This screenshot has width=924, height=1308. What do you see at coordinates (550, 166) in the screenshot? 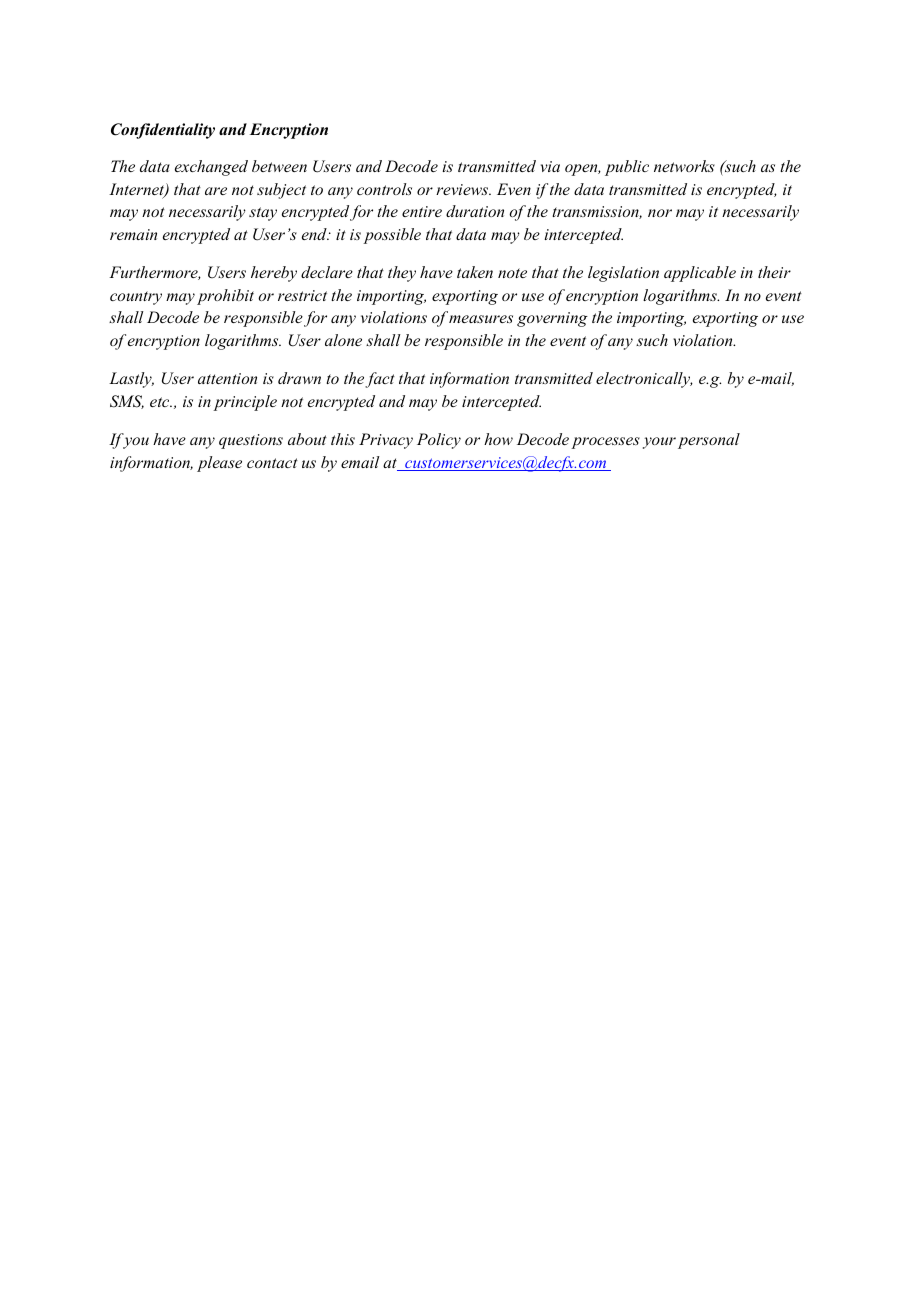
I see `via` at bounding box center [550, 166].
